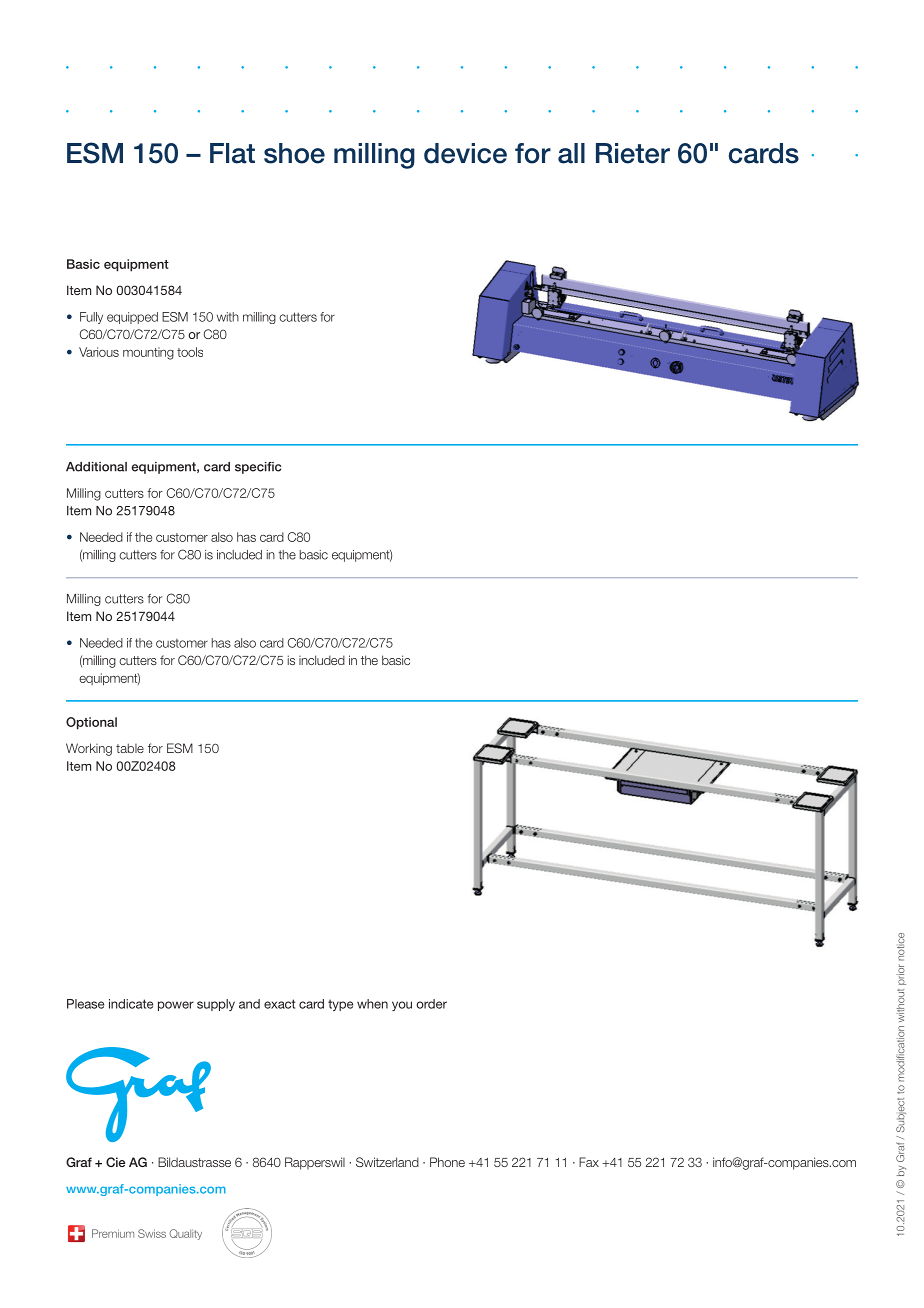 This screenshot has height=1308, width=924. Describe the element at coordinates (294, 153) in the screenshot. I see `shoe` at that location.
